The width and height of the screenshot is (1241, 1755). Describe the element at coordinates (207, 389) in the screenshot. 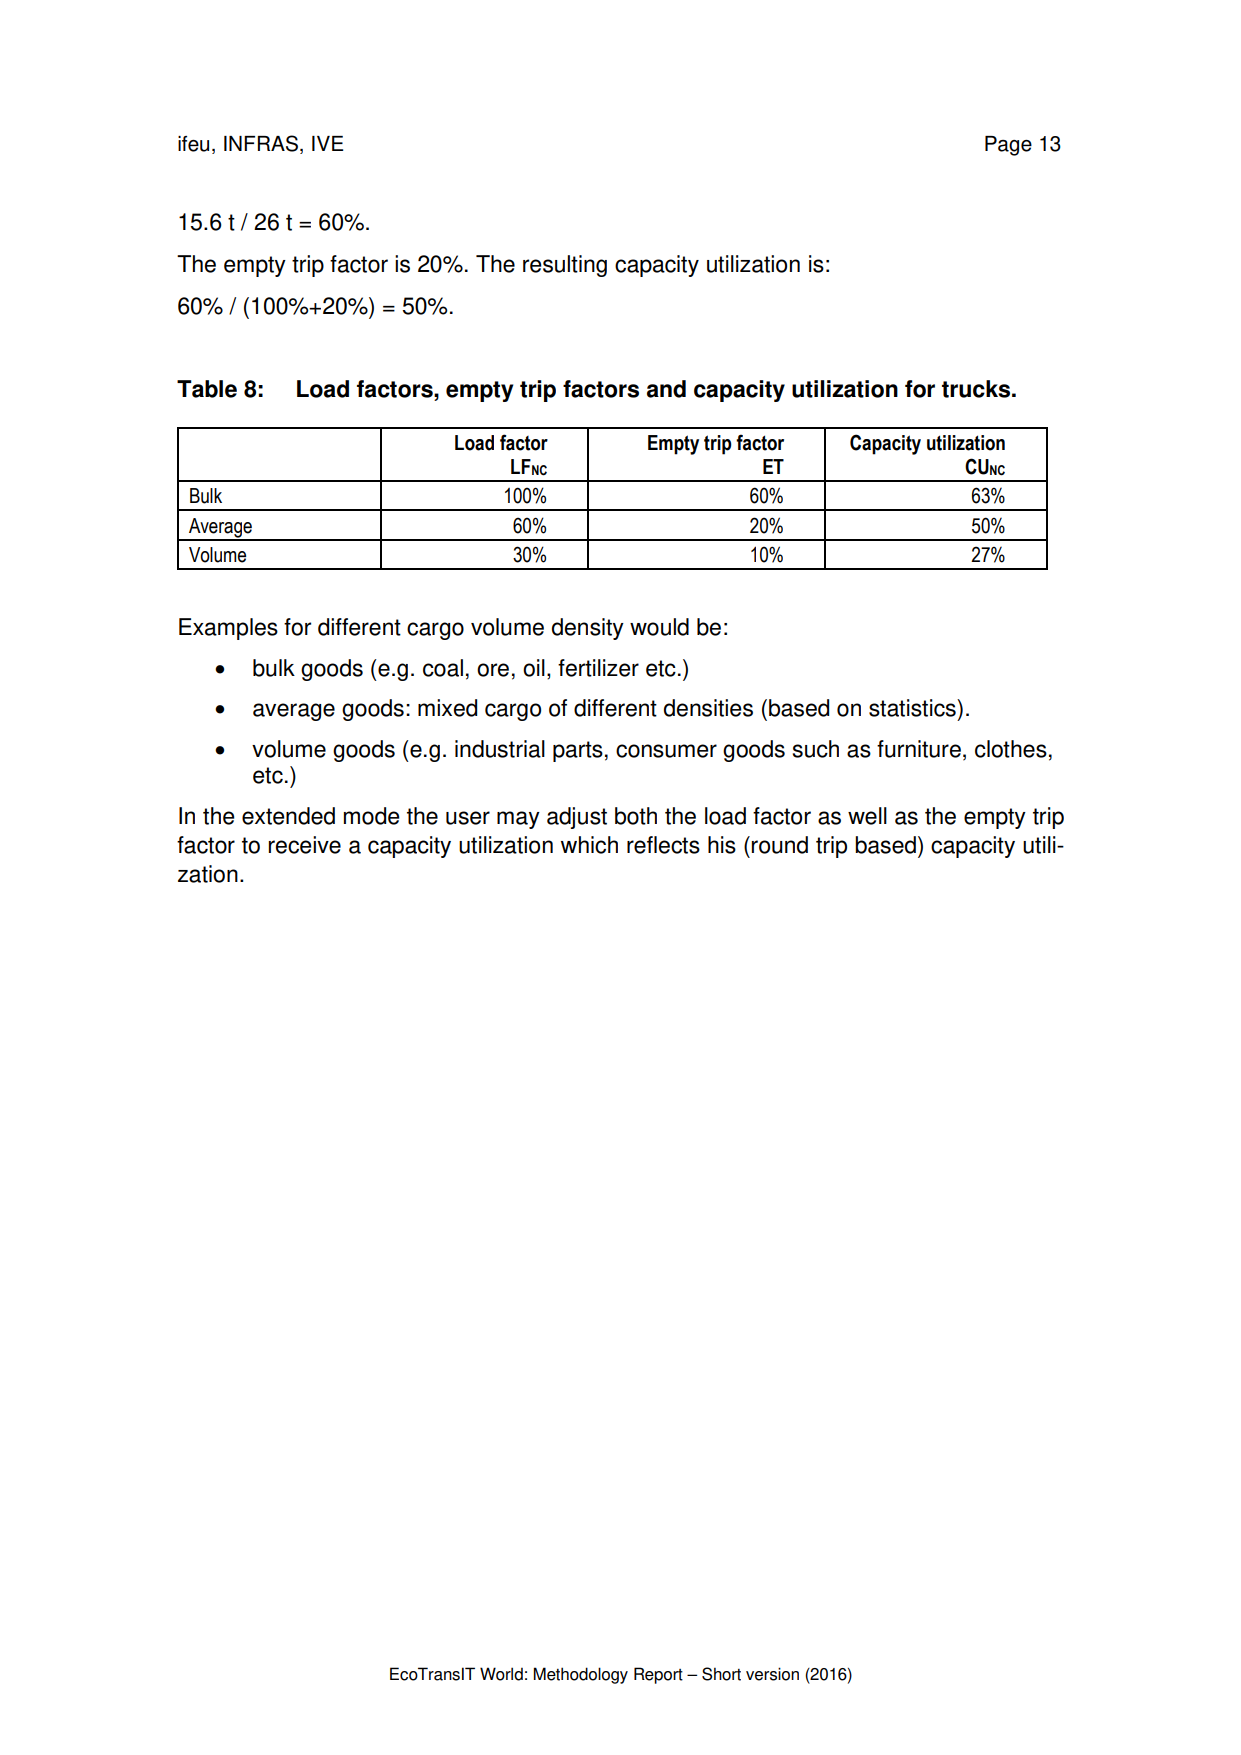

I see `Table` at that location.
